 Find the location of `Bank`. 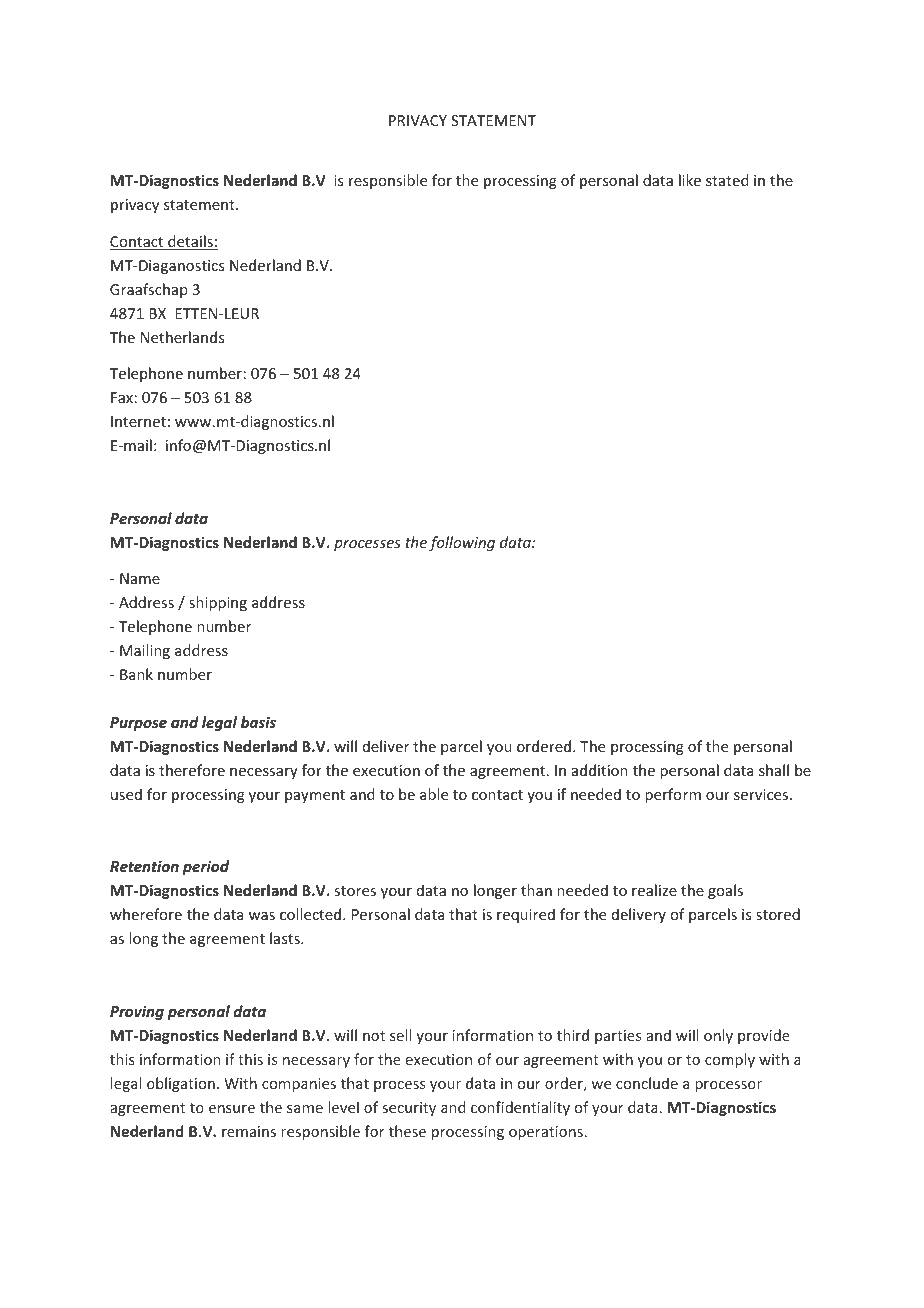

Bank is located at coordinates (136, 674).
